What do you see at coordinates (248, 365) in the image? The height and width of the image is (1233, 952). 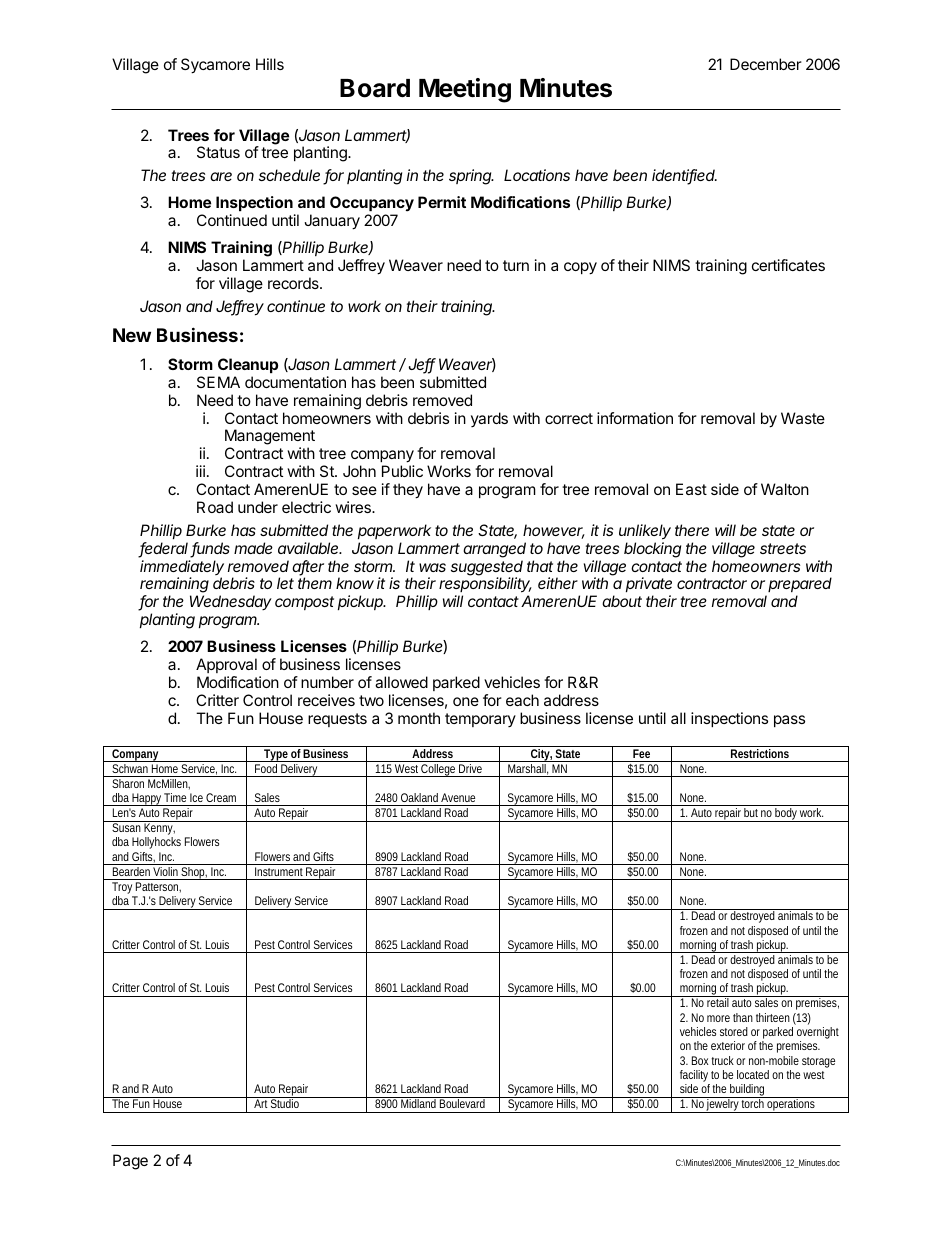 I see `Cleanup` at bounding box center [248, 365].
